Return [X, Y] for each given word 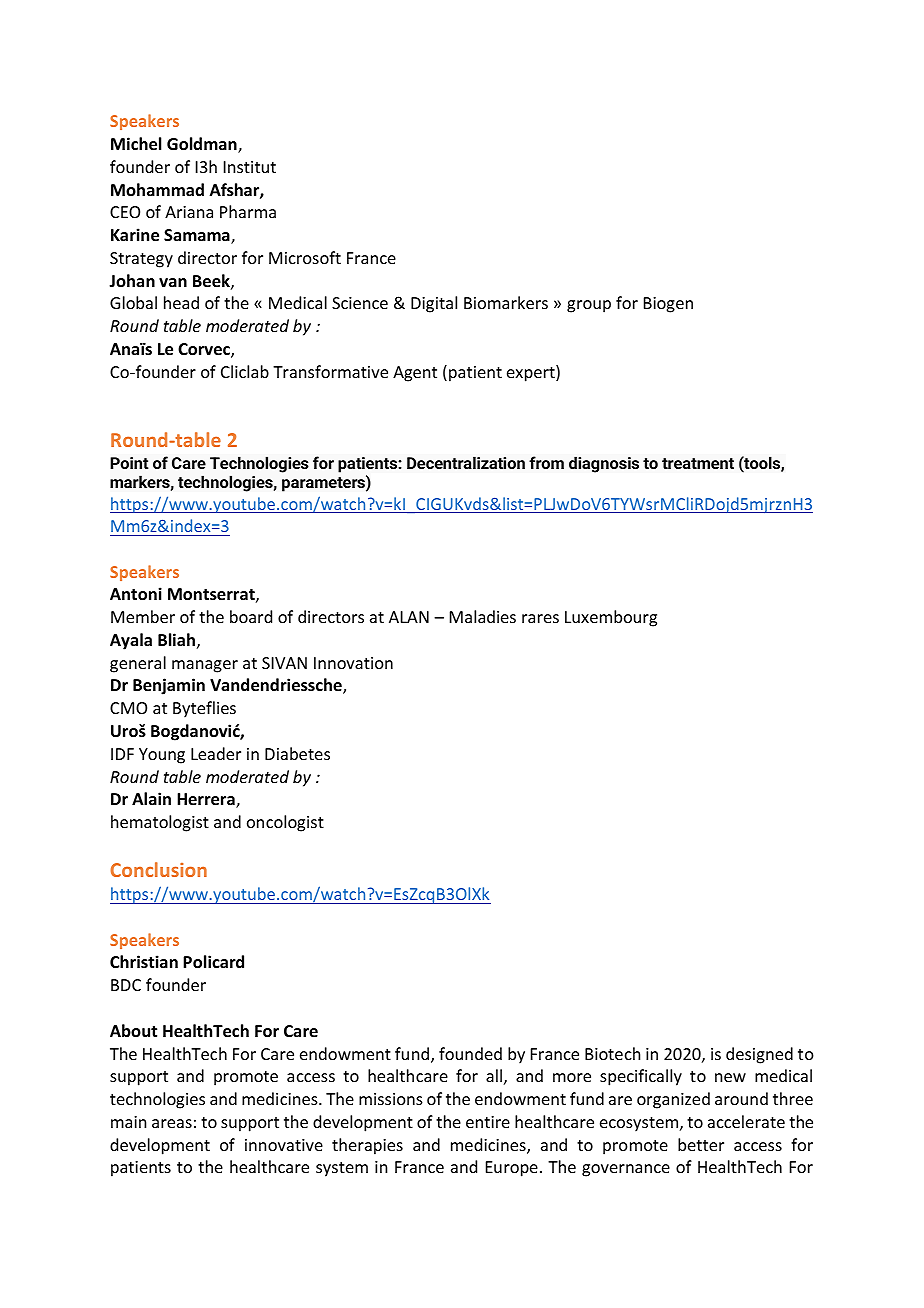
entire [488, 1122]
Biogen [668, 305]
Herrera [207, 800]
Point [129, 463]
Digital [434, 304]
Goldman [203, 145]
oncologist [285, 823]
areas [172, 1123]
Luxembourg [611, 618]
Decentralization [466, 462]
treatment [698, 463]
